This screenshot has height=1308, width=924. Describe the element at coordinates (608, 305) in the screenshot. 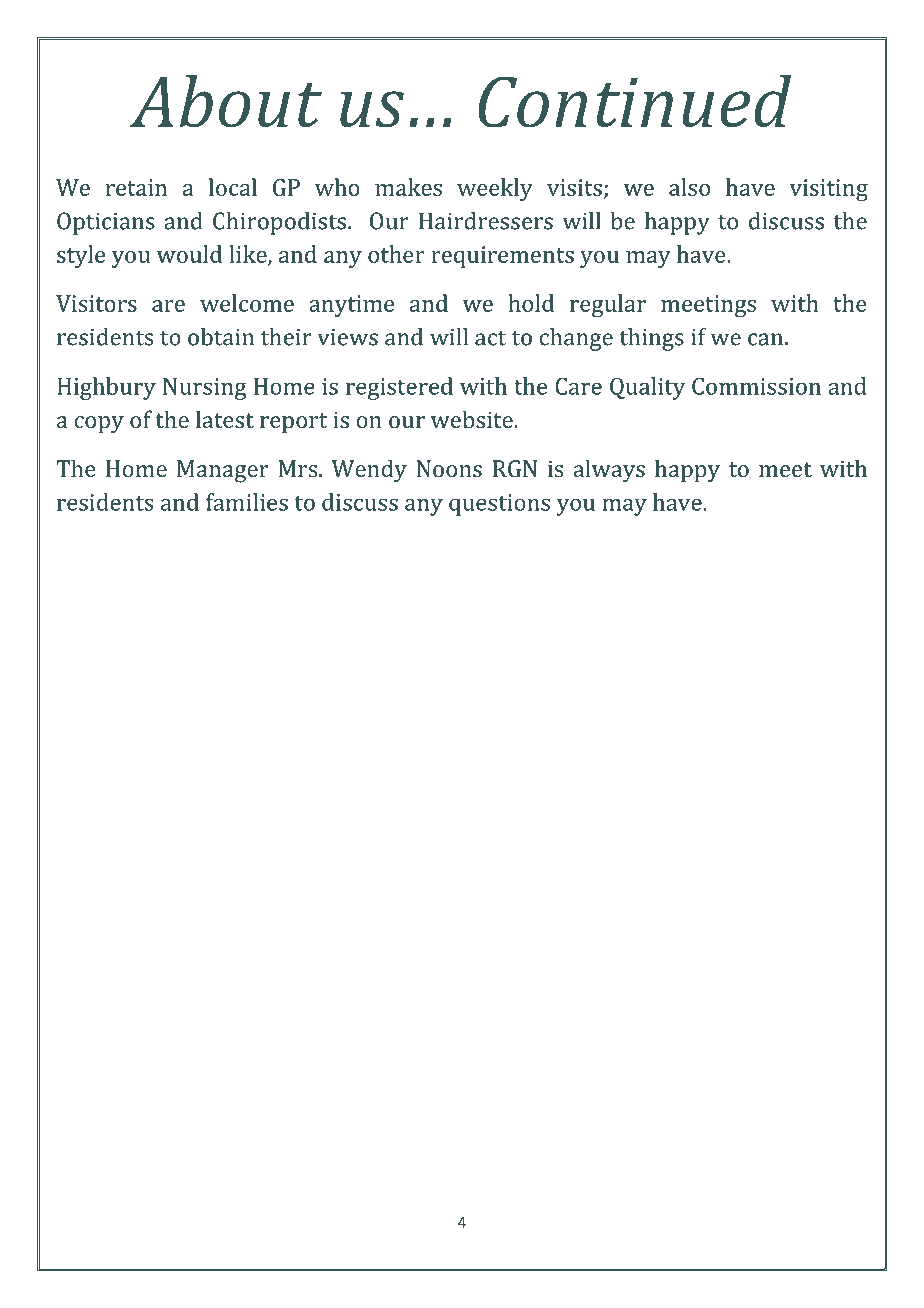

I see `regular` at that location.
